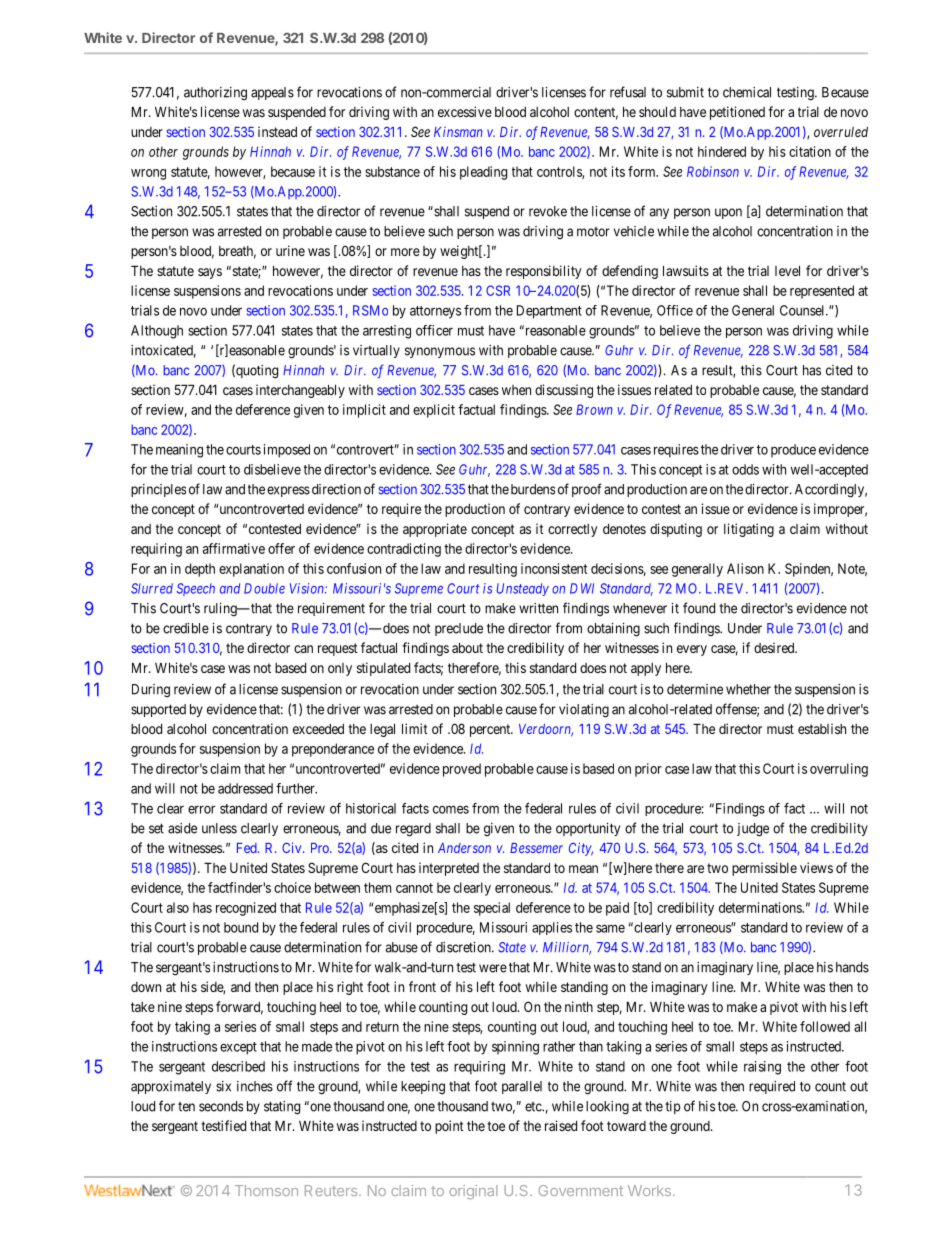 The width and height of the screenshot is (952, 1233). I want to click on unless, so click(219, 828).
